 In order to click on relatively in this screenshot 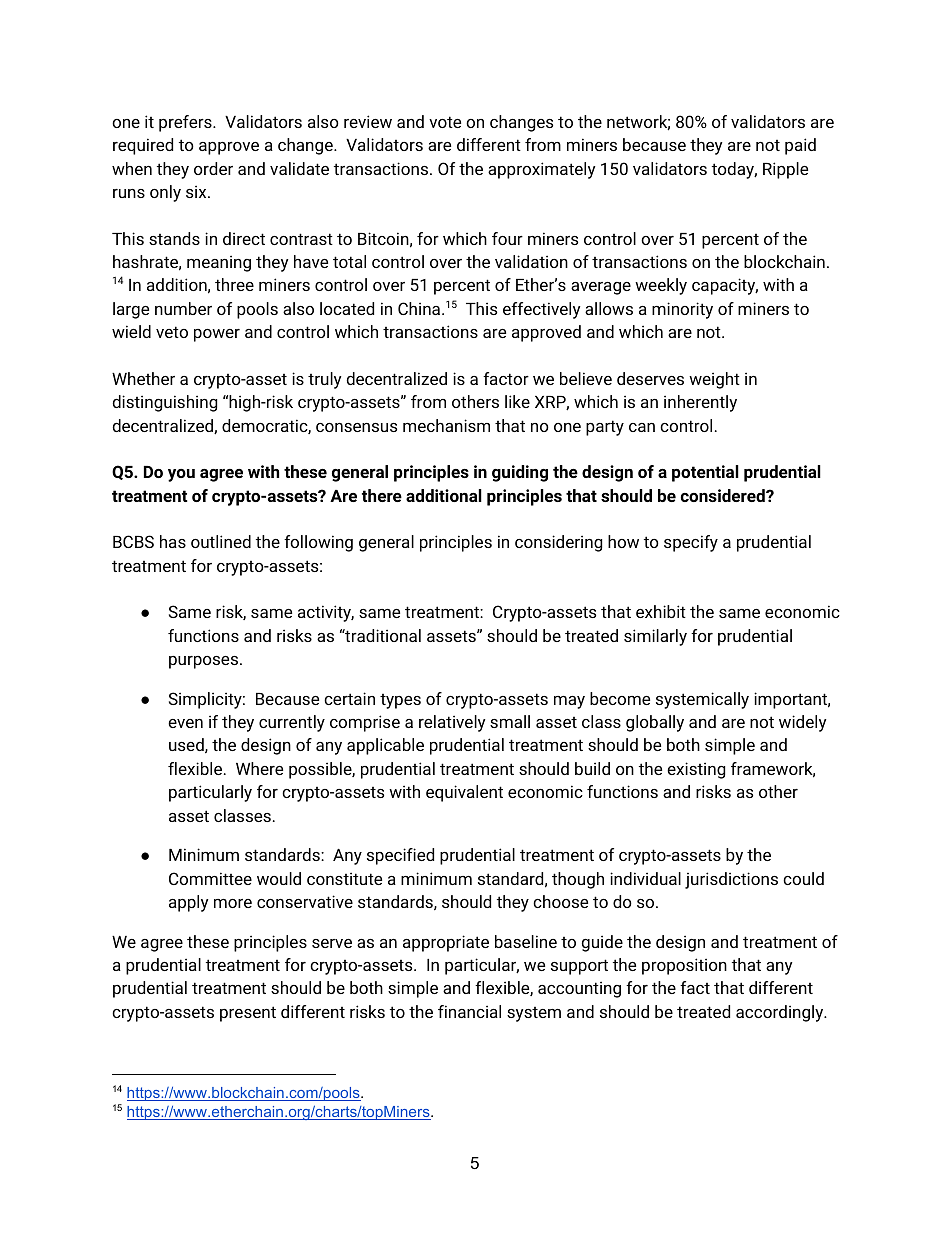, I will do `click(452, 723)`.
